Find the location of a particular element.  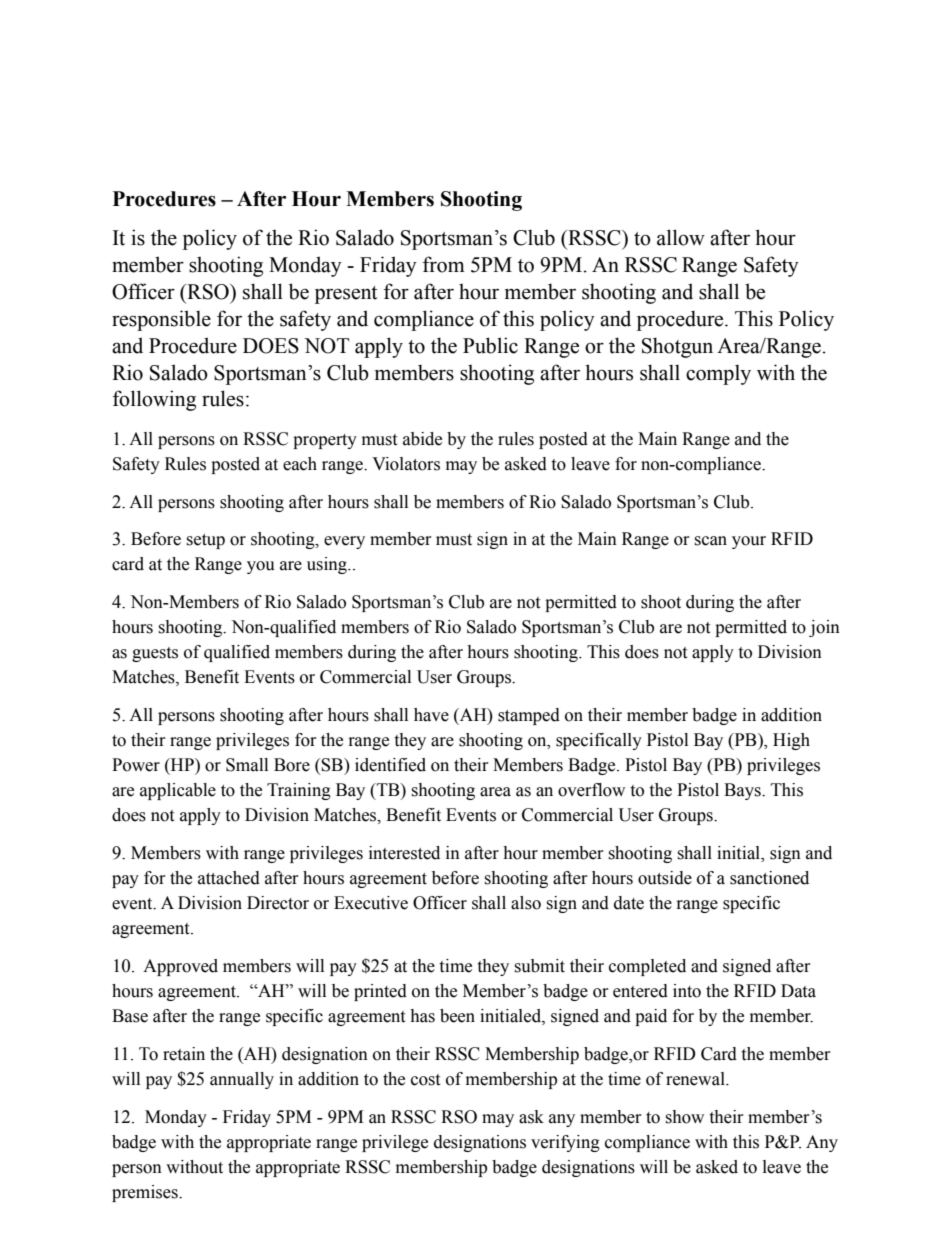

premises is located at coordinates (146, 1193).
